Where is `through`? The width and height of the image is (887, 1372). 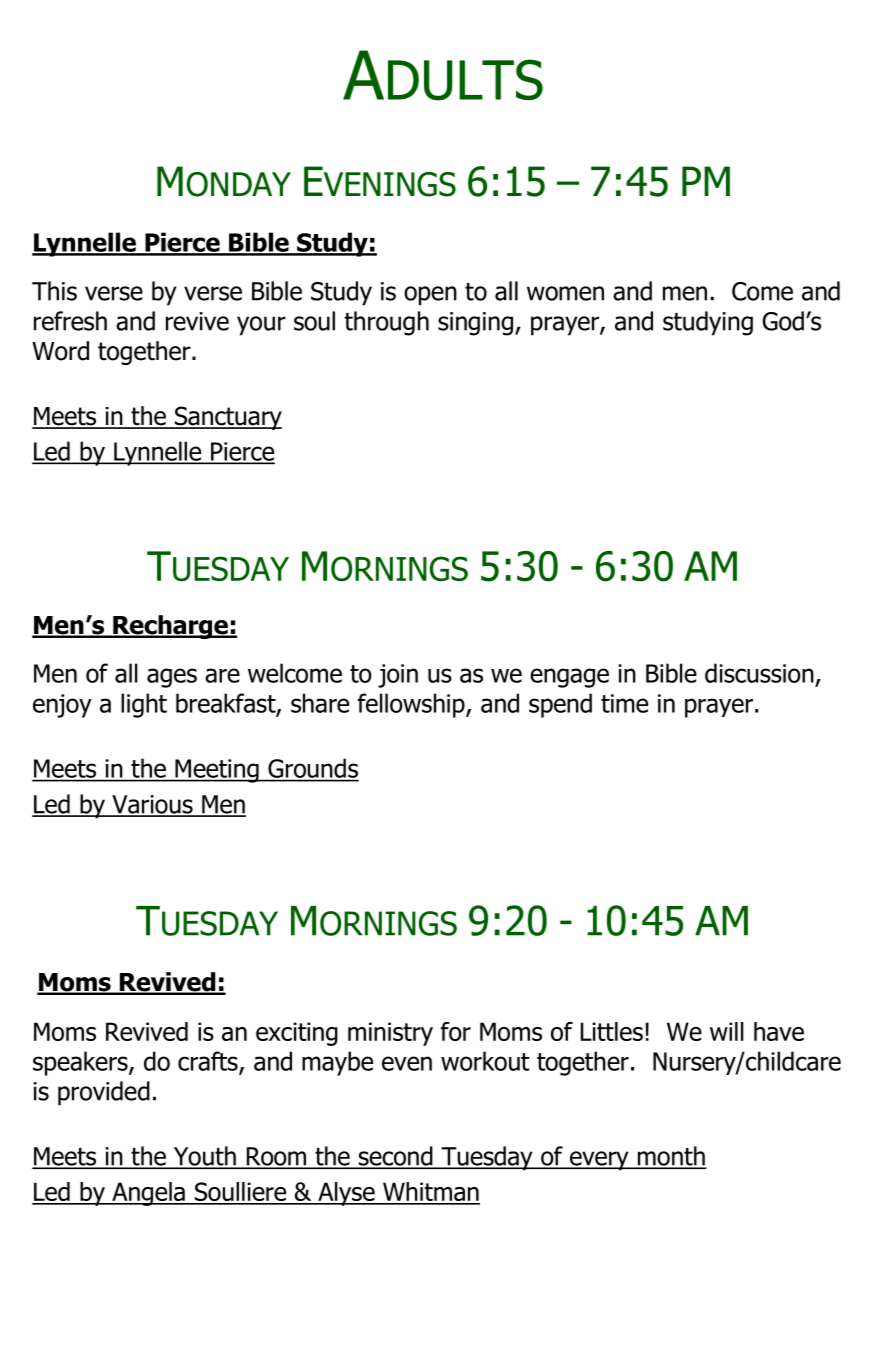 through is located at coordinates (386, 323).
